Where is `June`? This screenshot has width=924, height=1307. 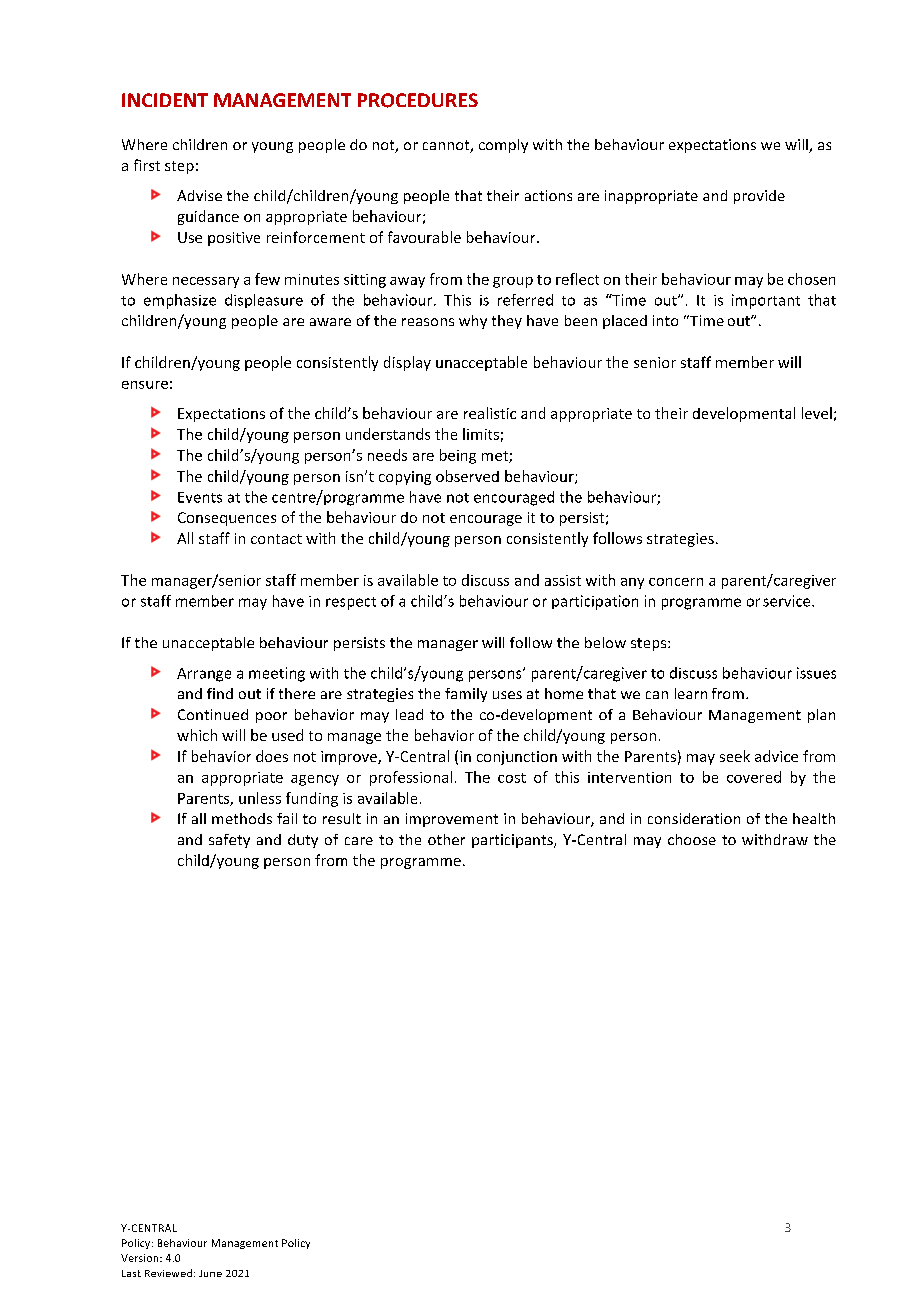 June is located at coordinates (210, 1273).
